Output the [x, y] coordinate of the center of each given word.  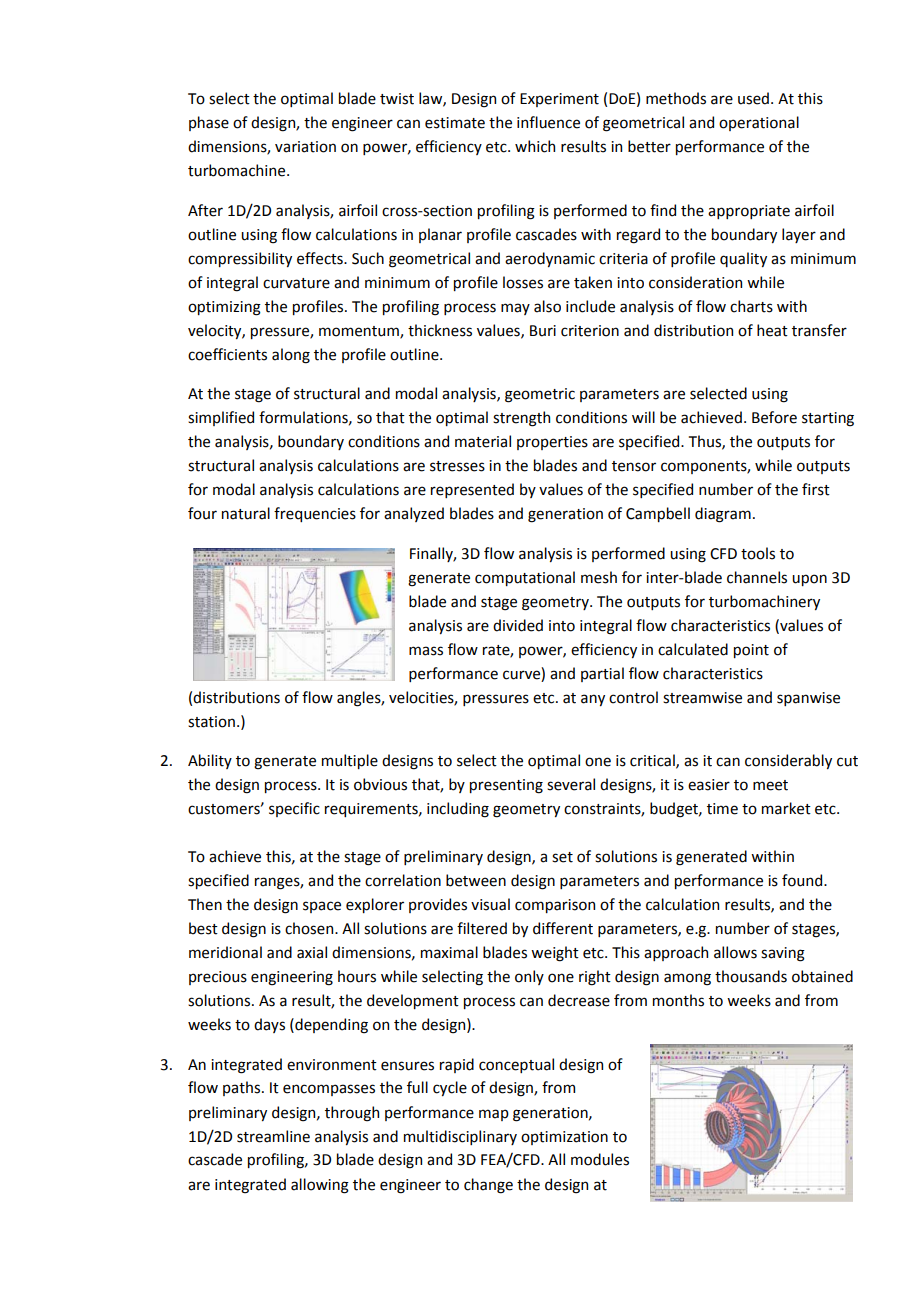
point [751, 651]
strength [521, 419]
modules [600, 1159]
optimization [564, 1138]
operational [759, 123]
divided [518, 625]
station [211, 722]
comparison [555, 906]
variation [305, 147]
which [535, 146]
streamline [273, 1136]
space [322, 907]
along [291, 356]
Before [774, 417]
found [803, 880]
